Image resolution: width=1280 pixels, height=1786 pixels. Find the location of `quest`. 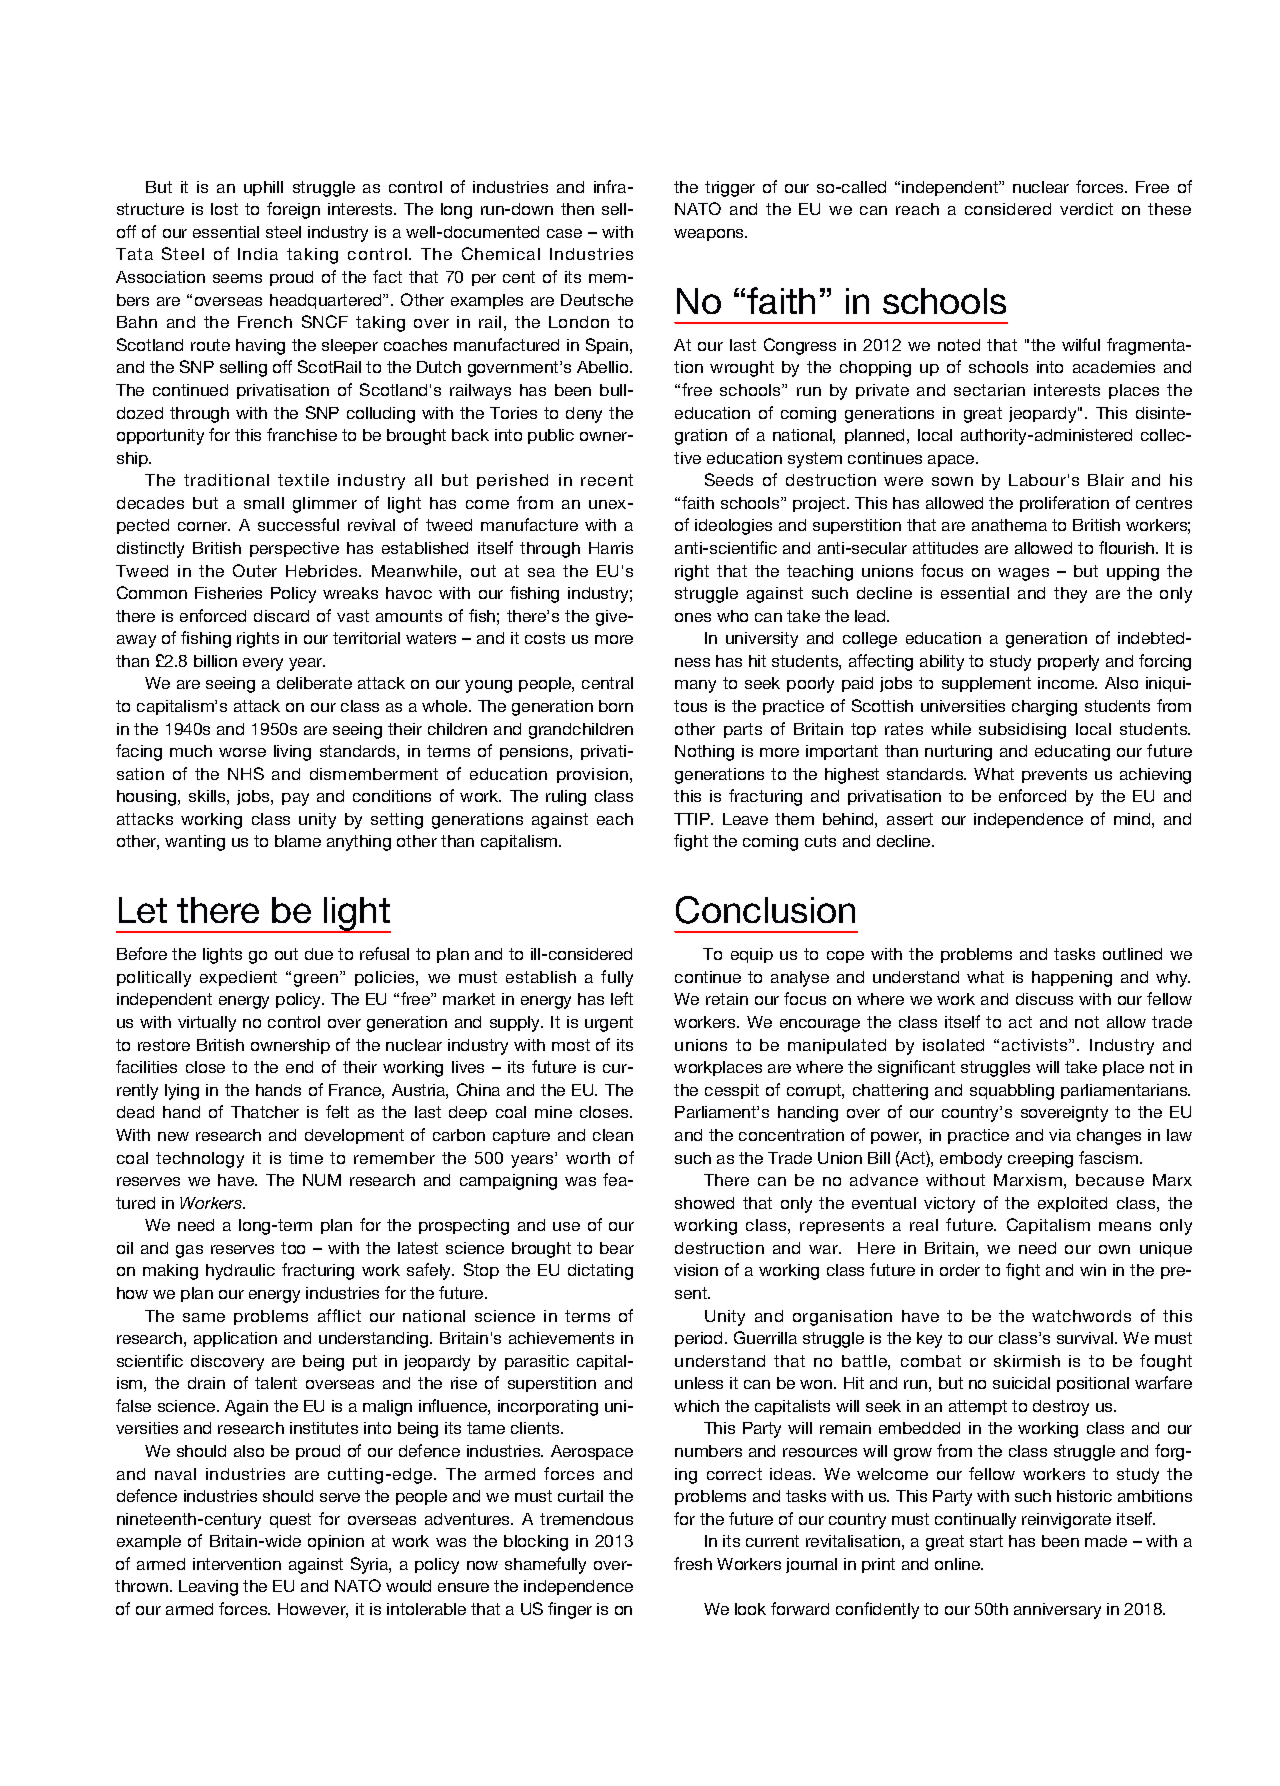

quest is located at coordinates (290, 1520).
